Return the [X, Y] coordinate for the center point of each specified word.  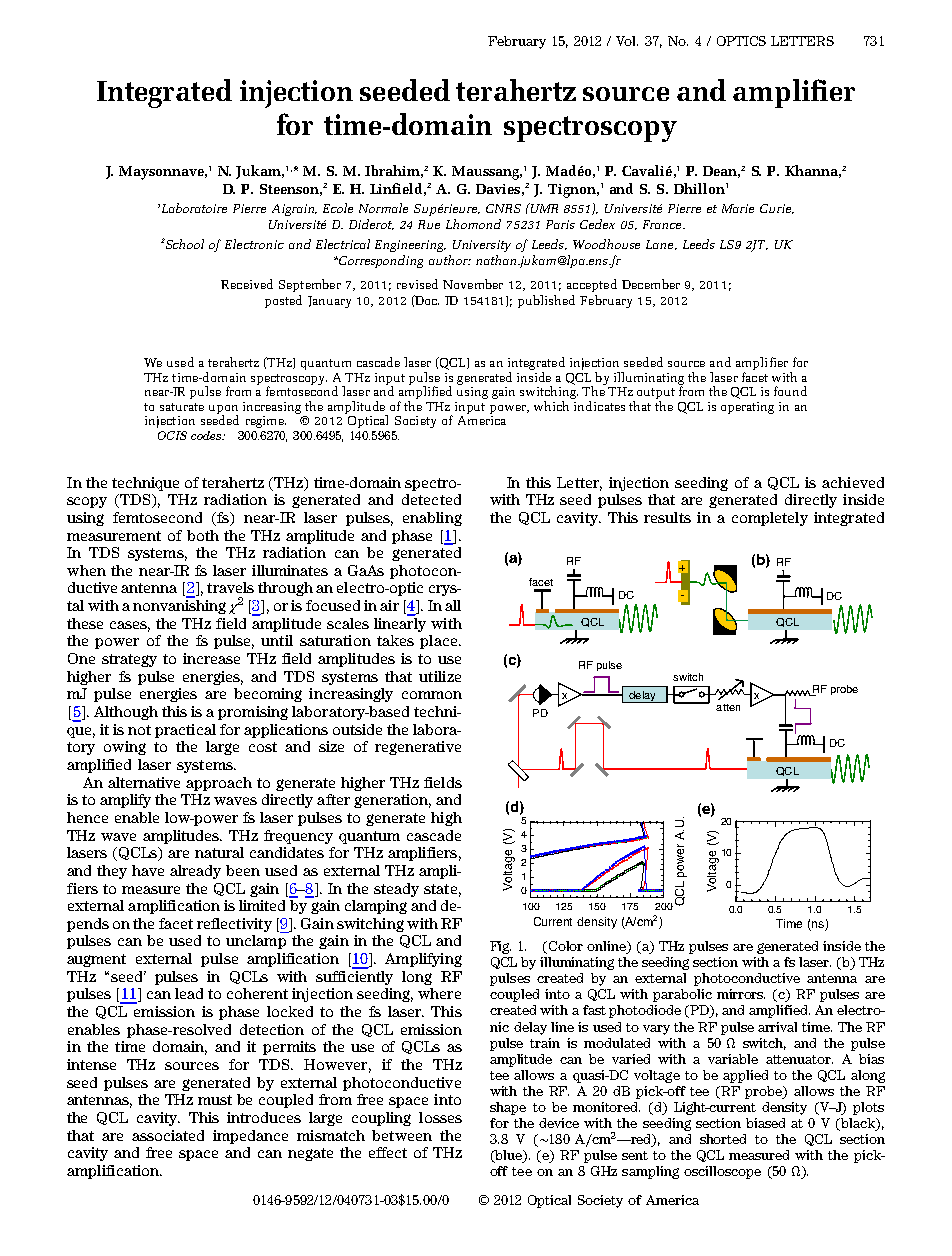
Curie [777, 209]
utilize [440, 676]
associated [168, 1135]
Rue [429, 224]
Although [126, 713]
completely [770, 519]
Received [247, 284]
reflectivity [234, 925]
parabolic [682, 995]
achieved [853, 482]
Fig [500, 947]
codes [207, 435]
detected [431, 499]
